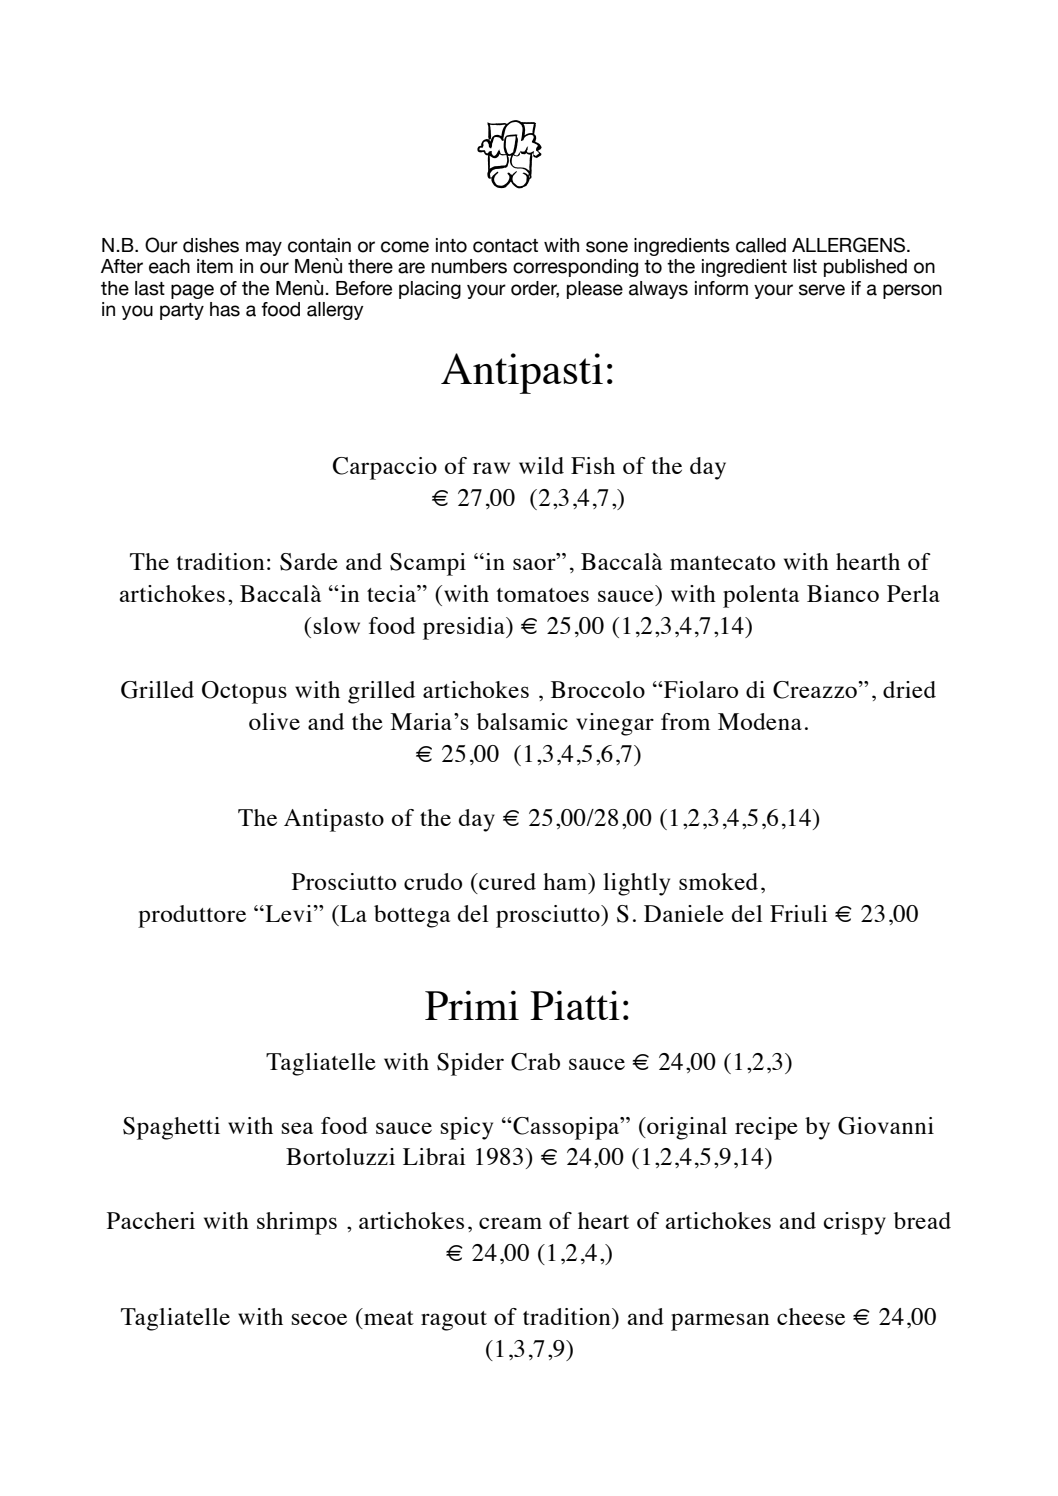 The image size is (1058, 1496). I want to click on slow, so click(337, 625).
